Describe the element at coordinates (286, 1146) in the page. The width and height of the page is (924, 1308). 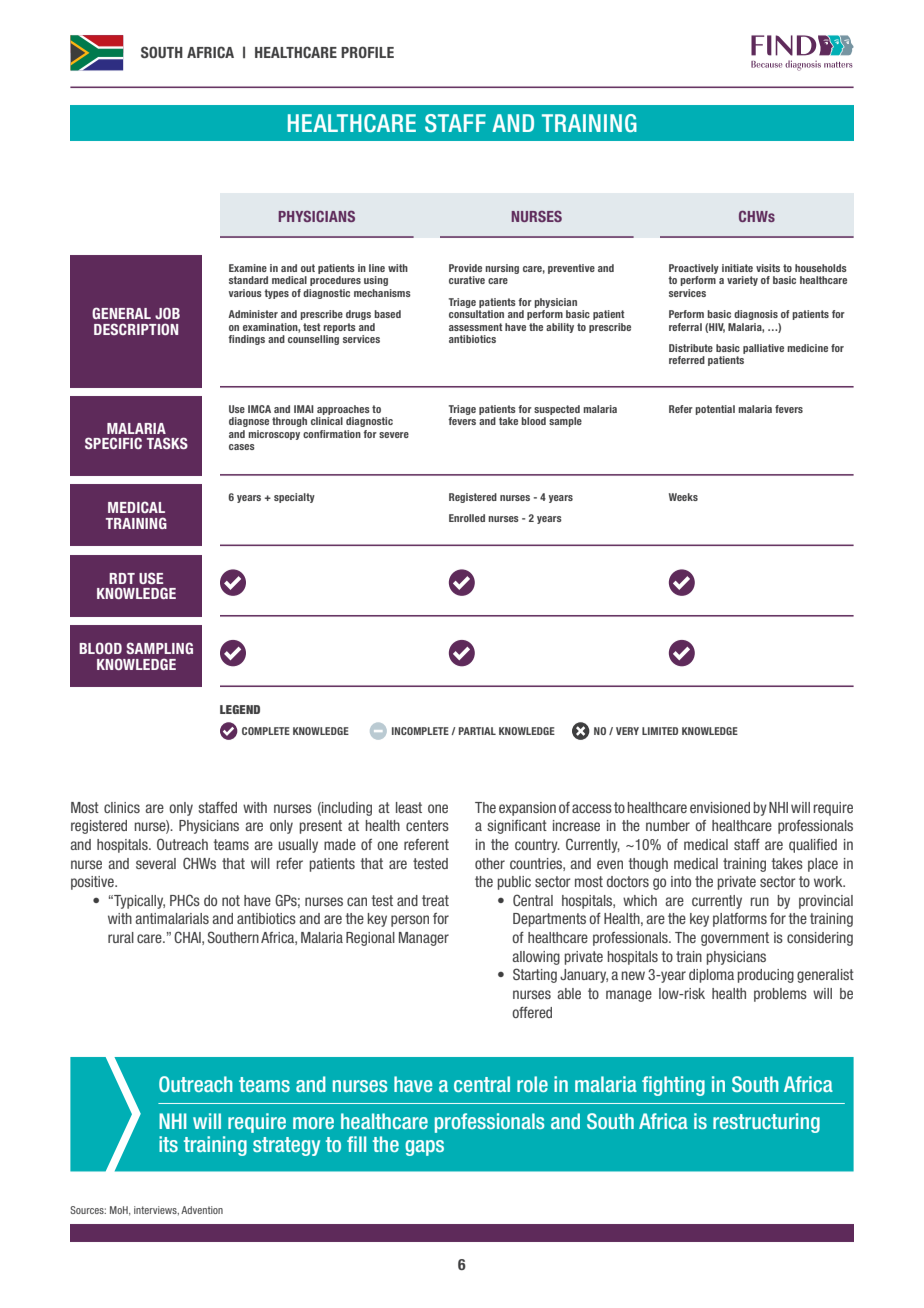
I see `strategy` at that location.
